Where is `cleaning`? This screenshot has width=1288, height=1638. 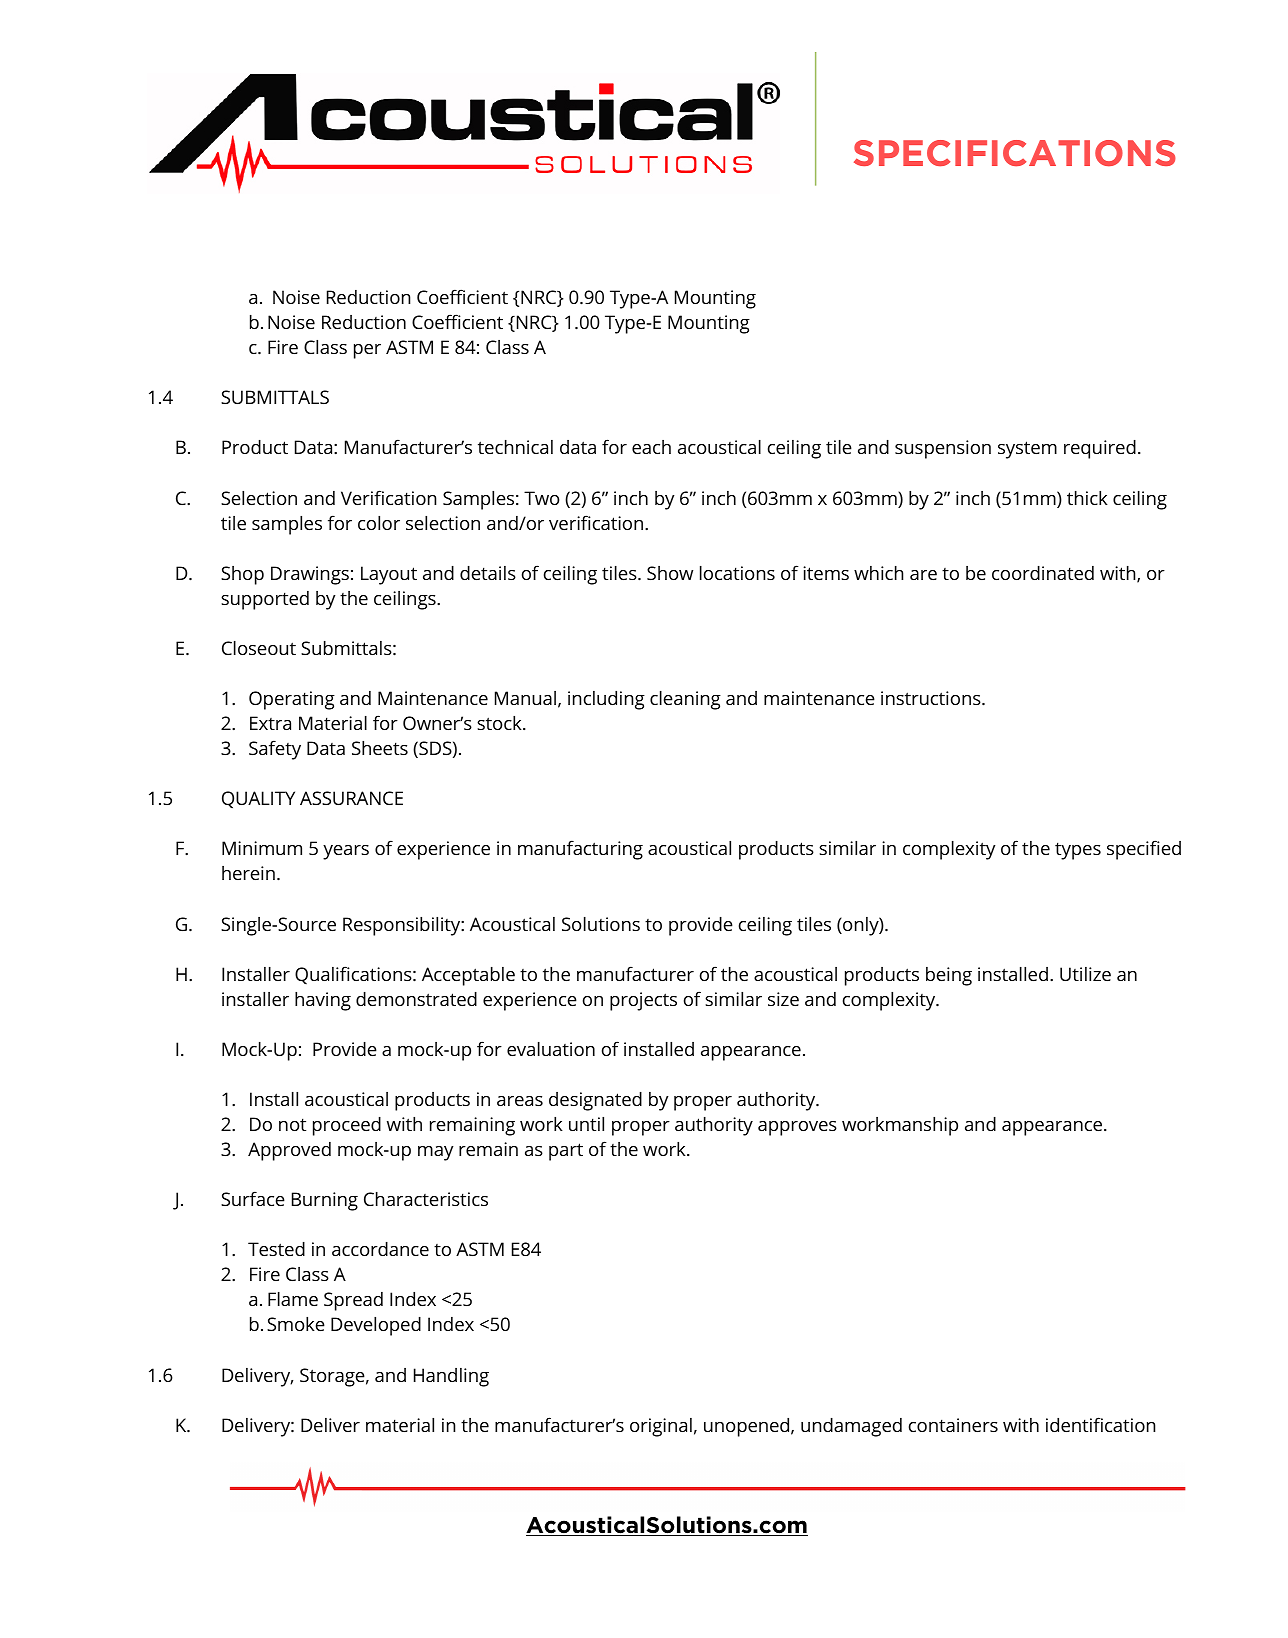 cleaning is located at coordinates (685, 700).
